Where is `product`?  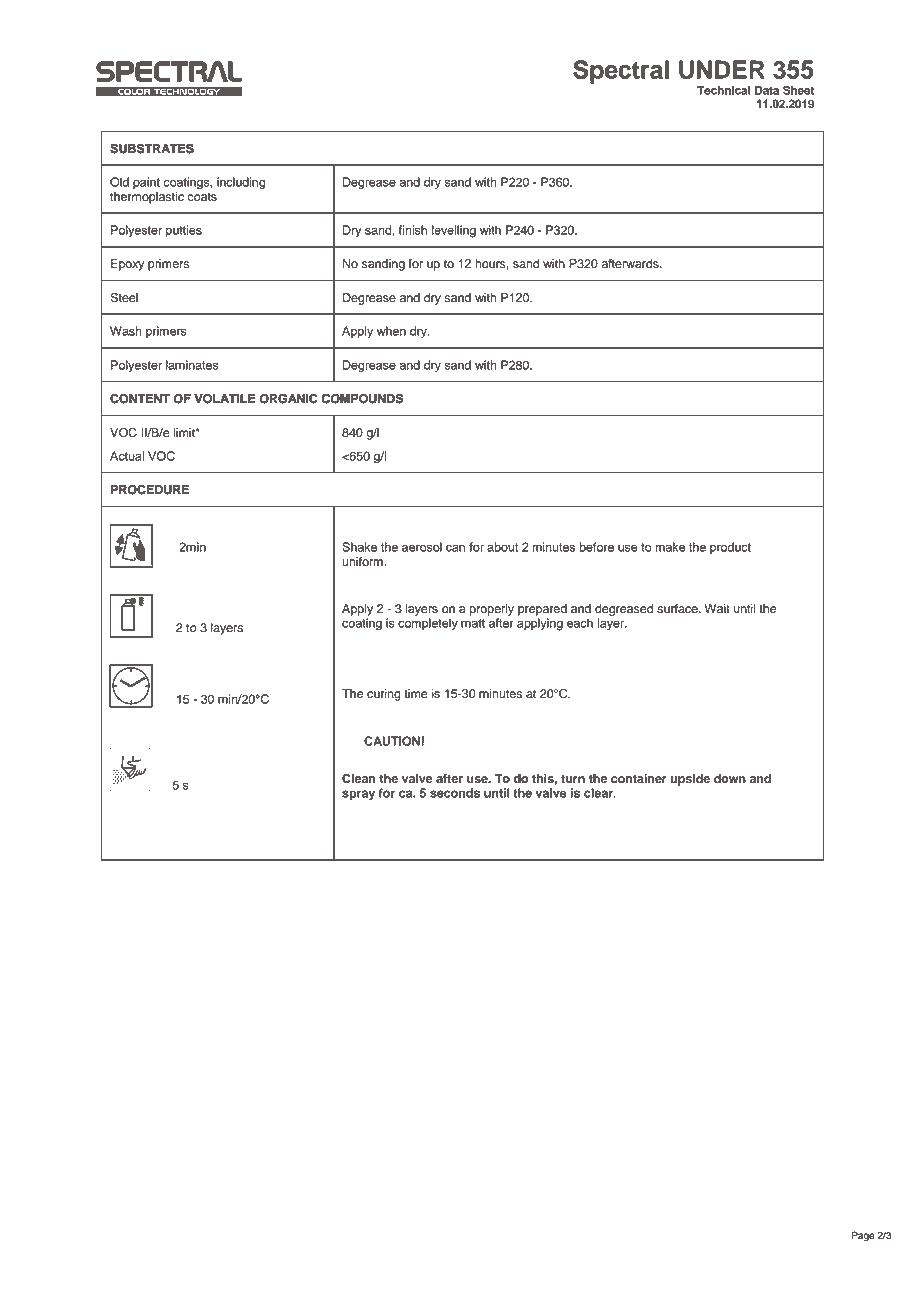 product is located at coordinates (730, 548).
